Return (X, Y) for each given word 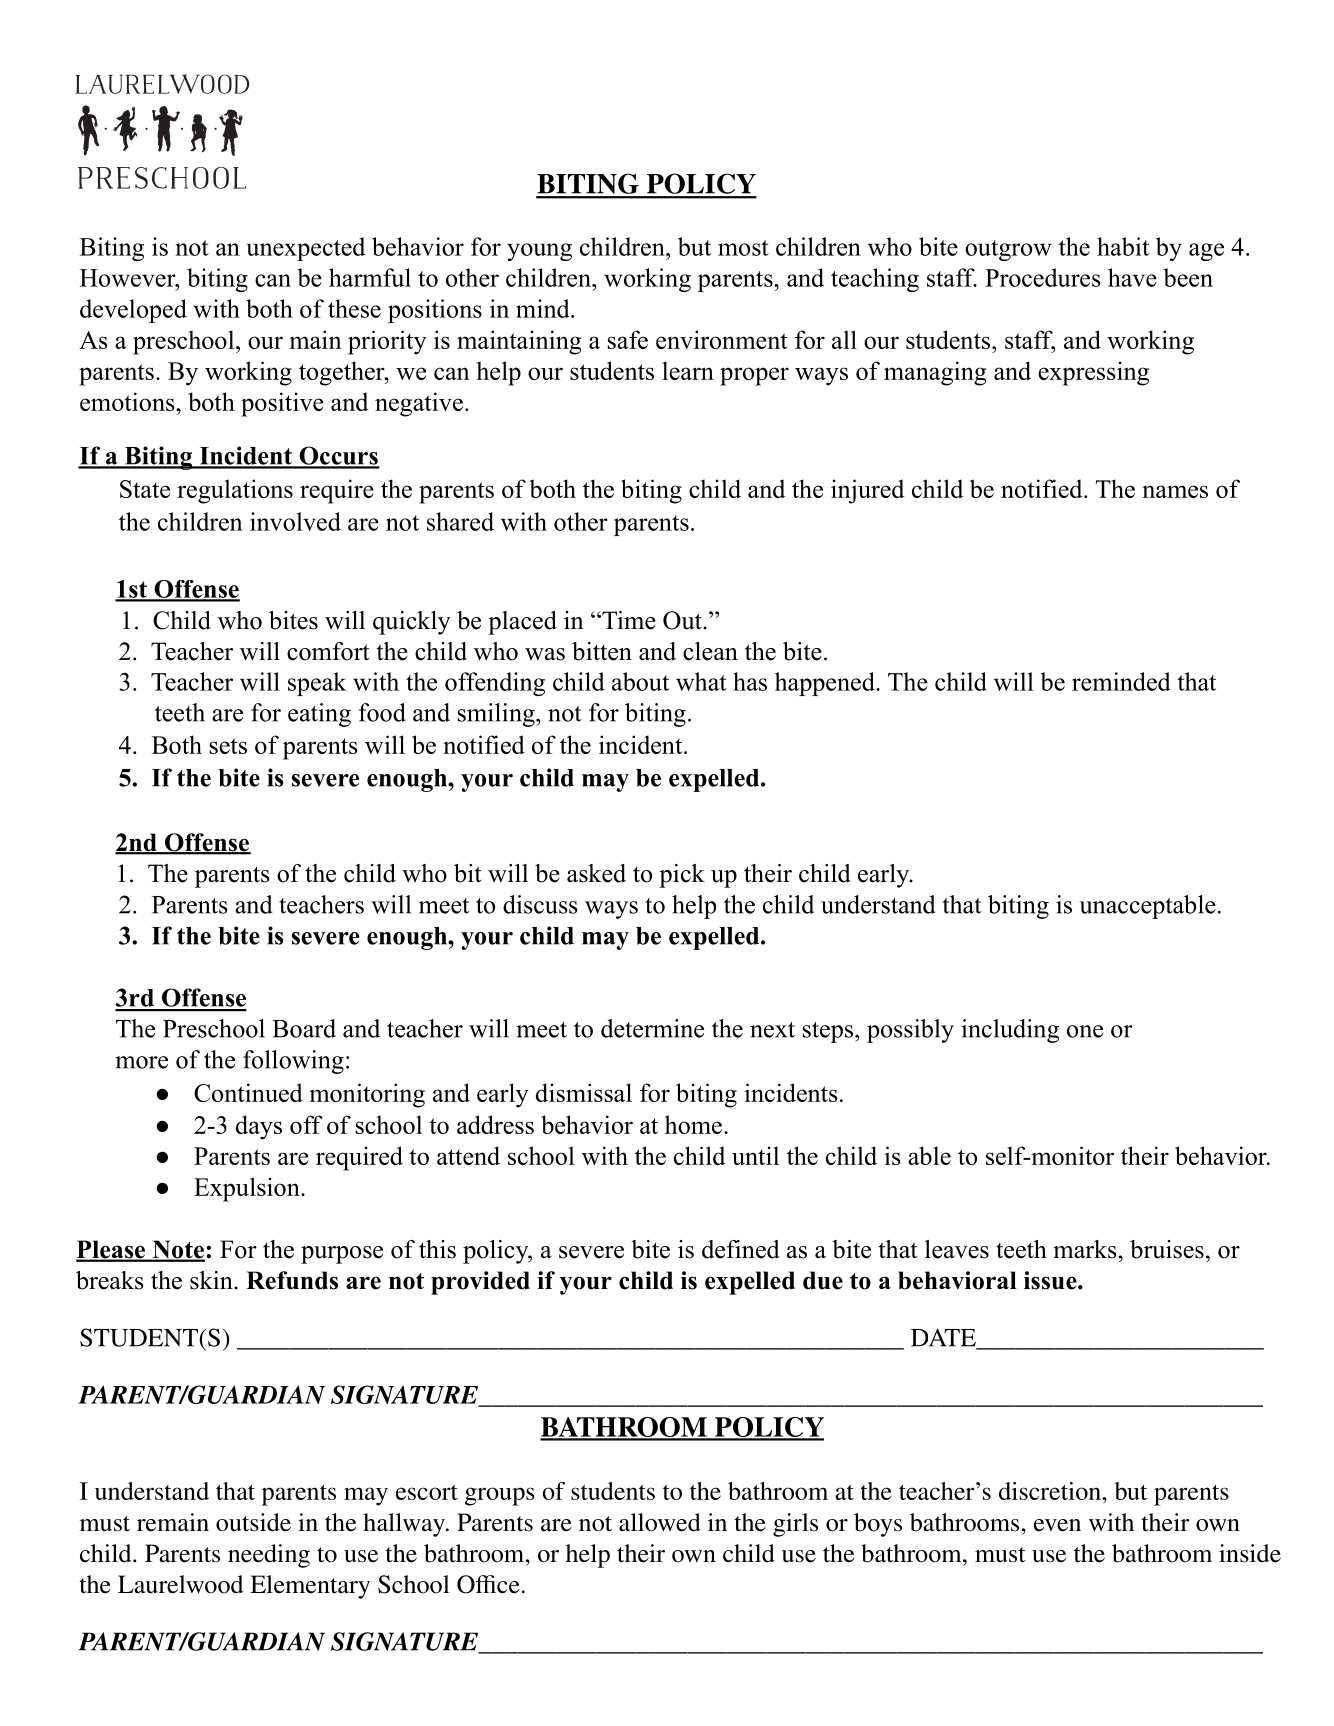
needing (269, 1556)
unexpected (305, 249)
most (743, 248)
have (1132, 277)
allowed (660, 1522)
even (1057, 1525)
